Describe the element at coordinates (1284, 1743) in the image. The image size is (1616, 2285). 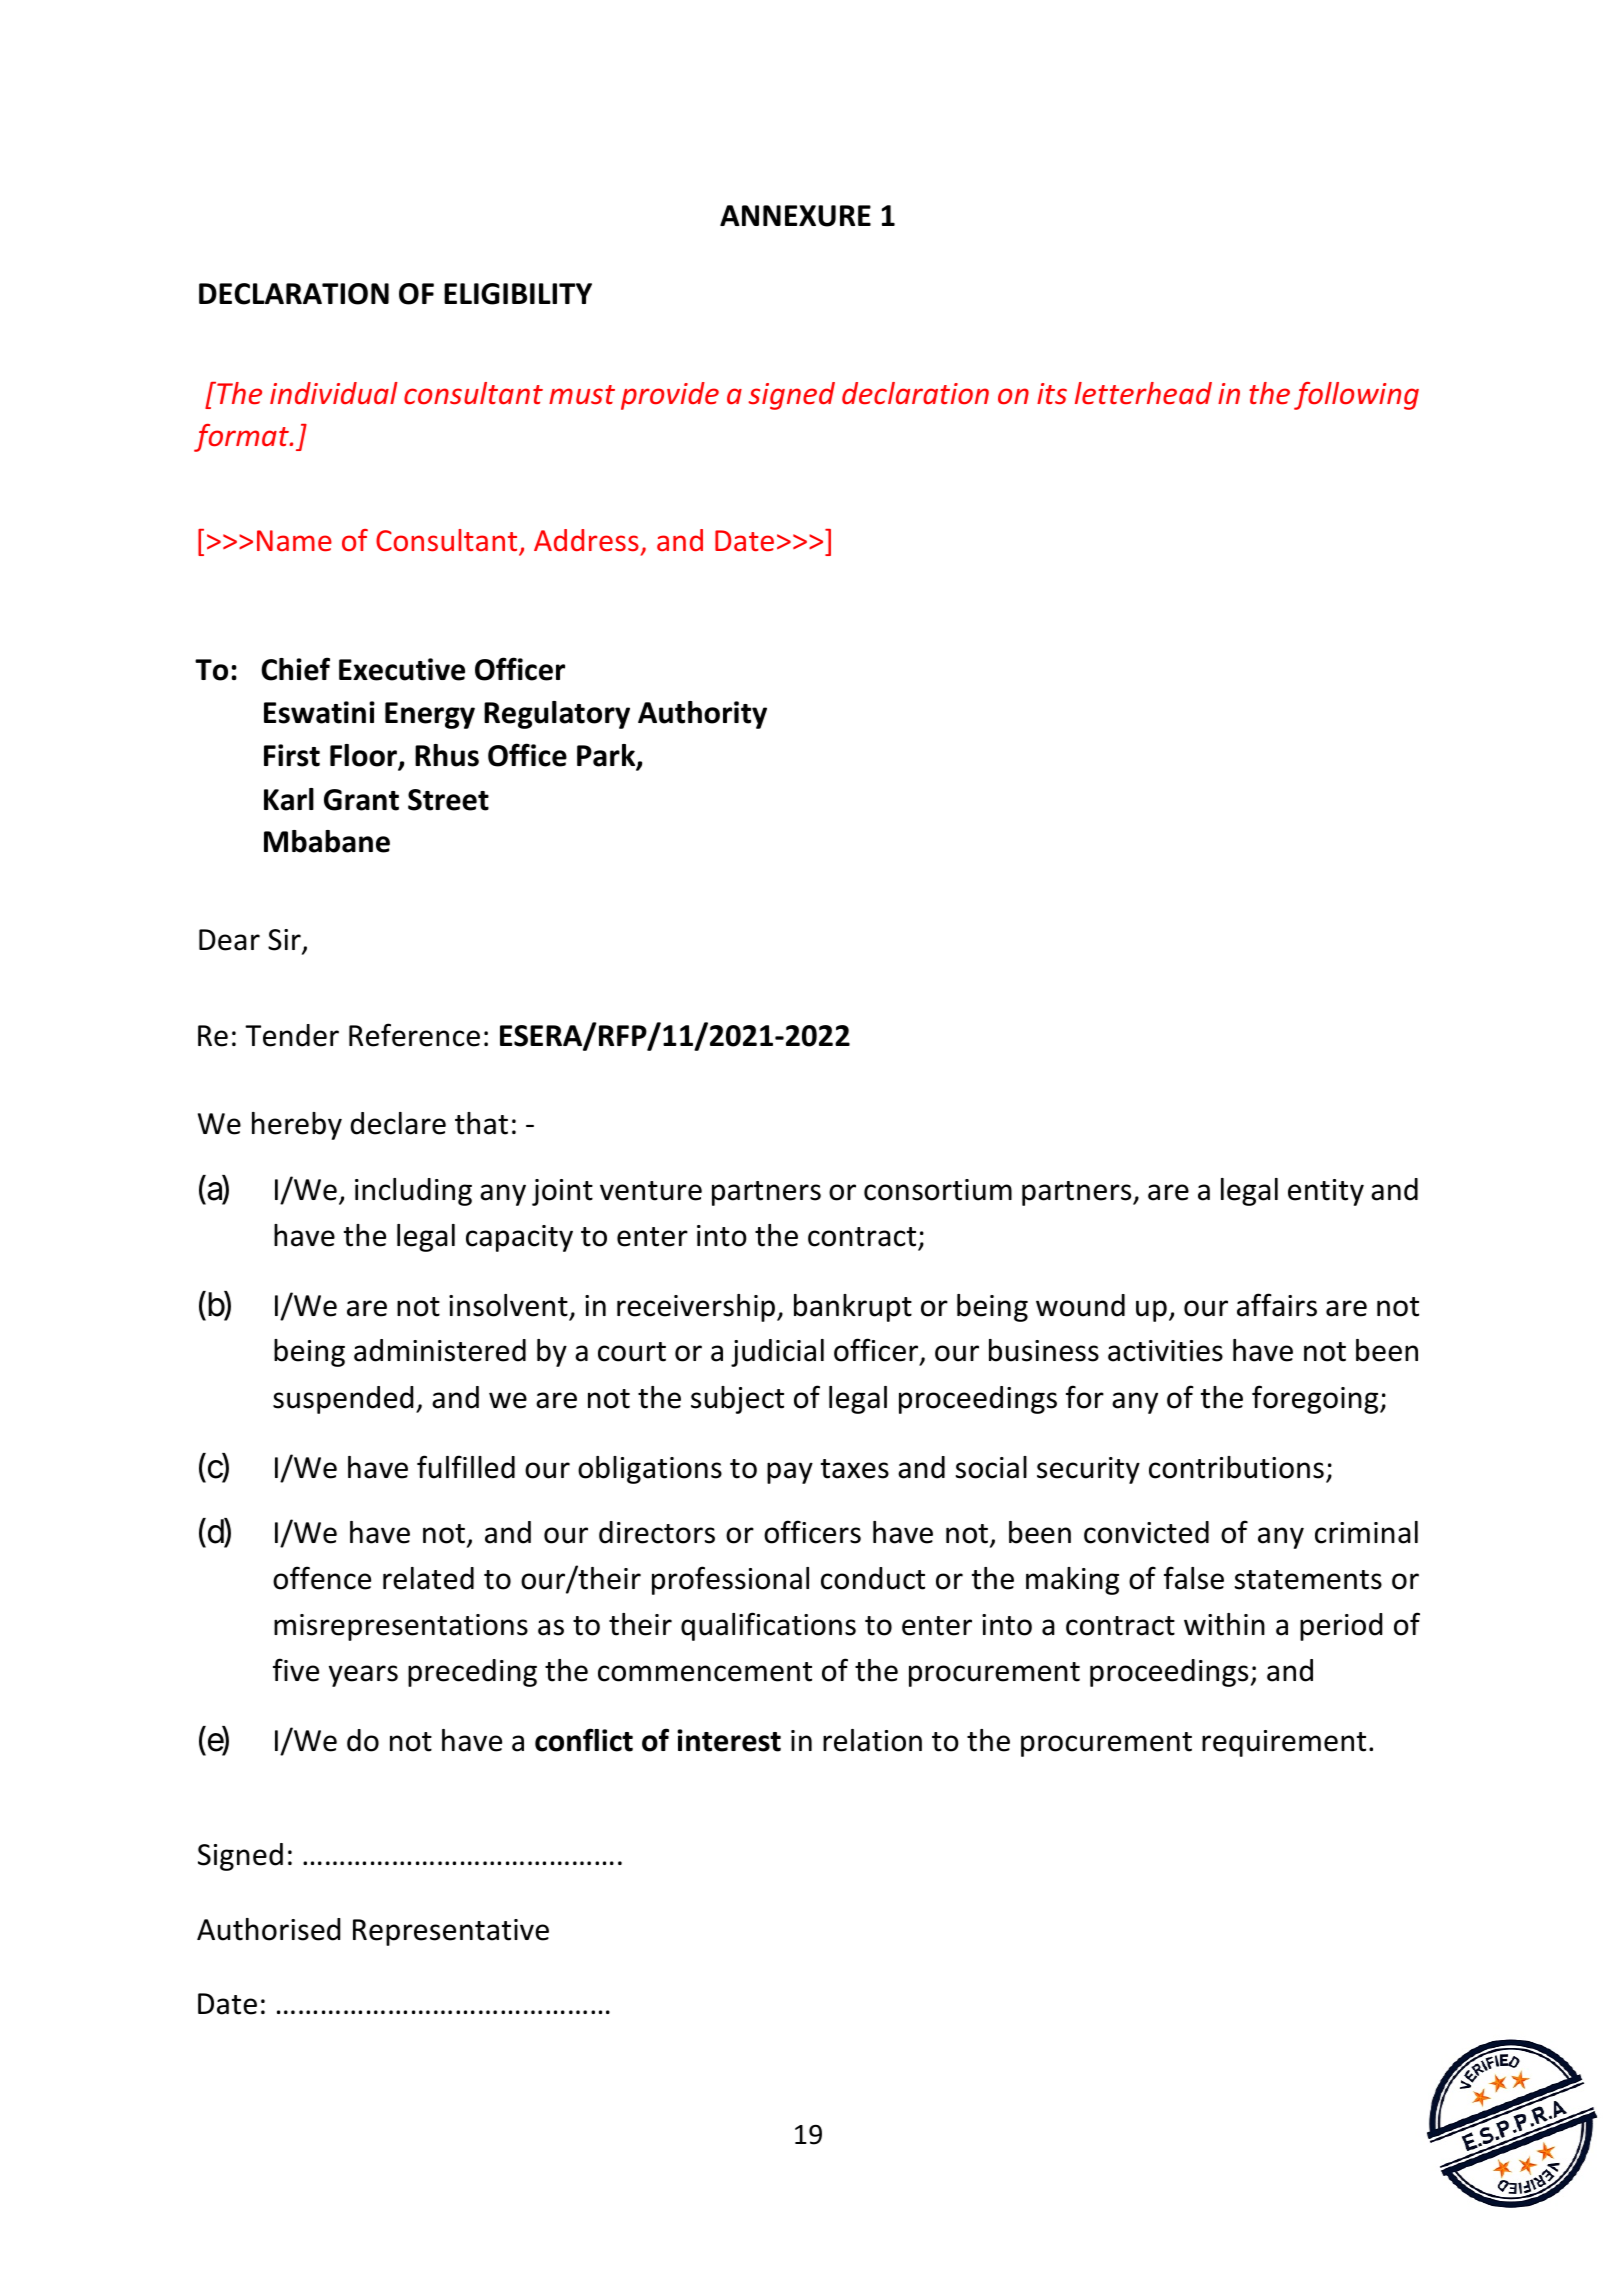
I see `requirement` at that location.
